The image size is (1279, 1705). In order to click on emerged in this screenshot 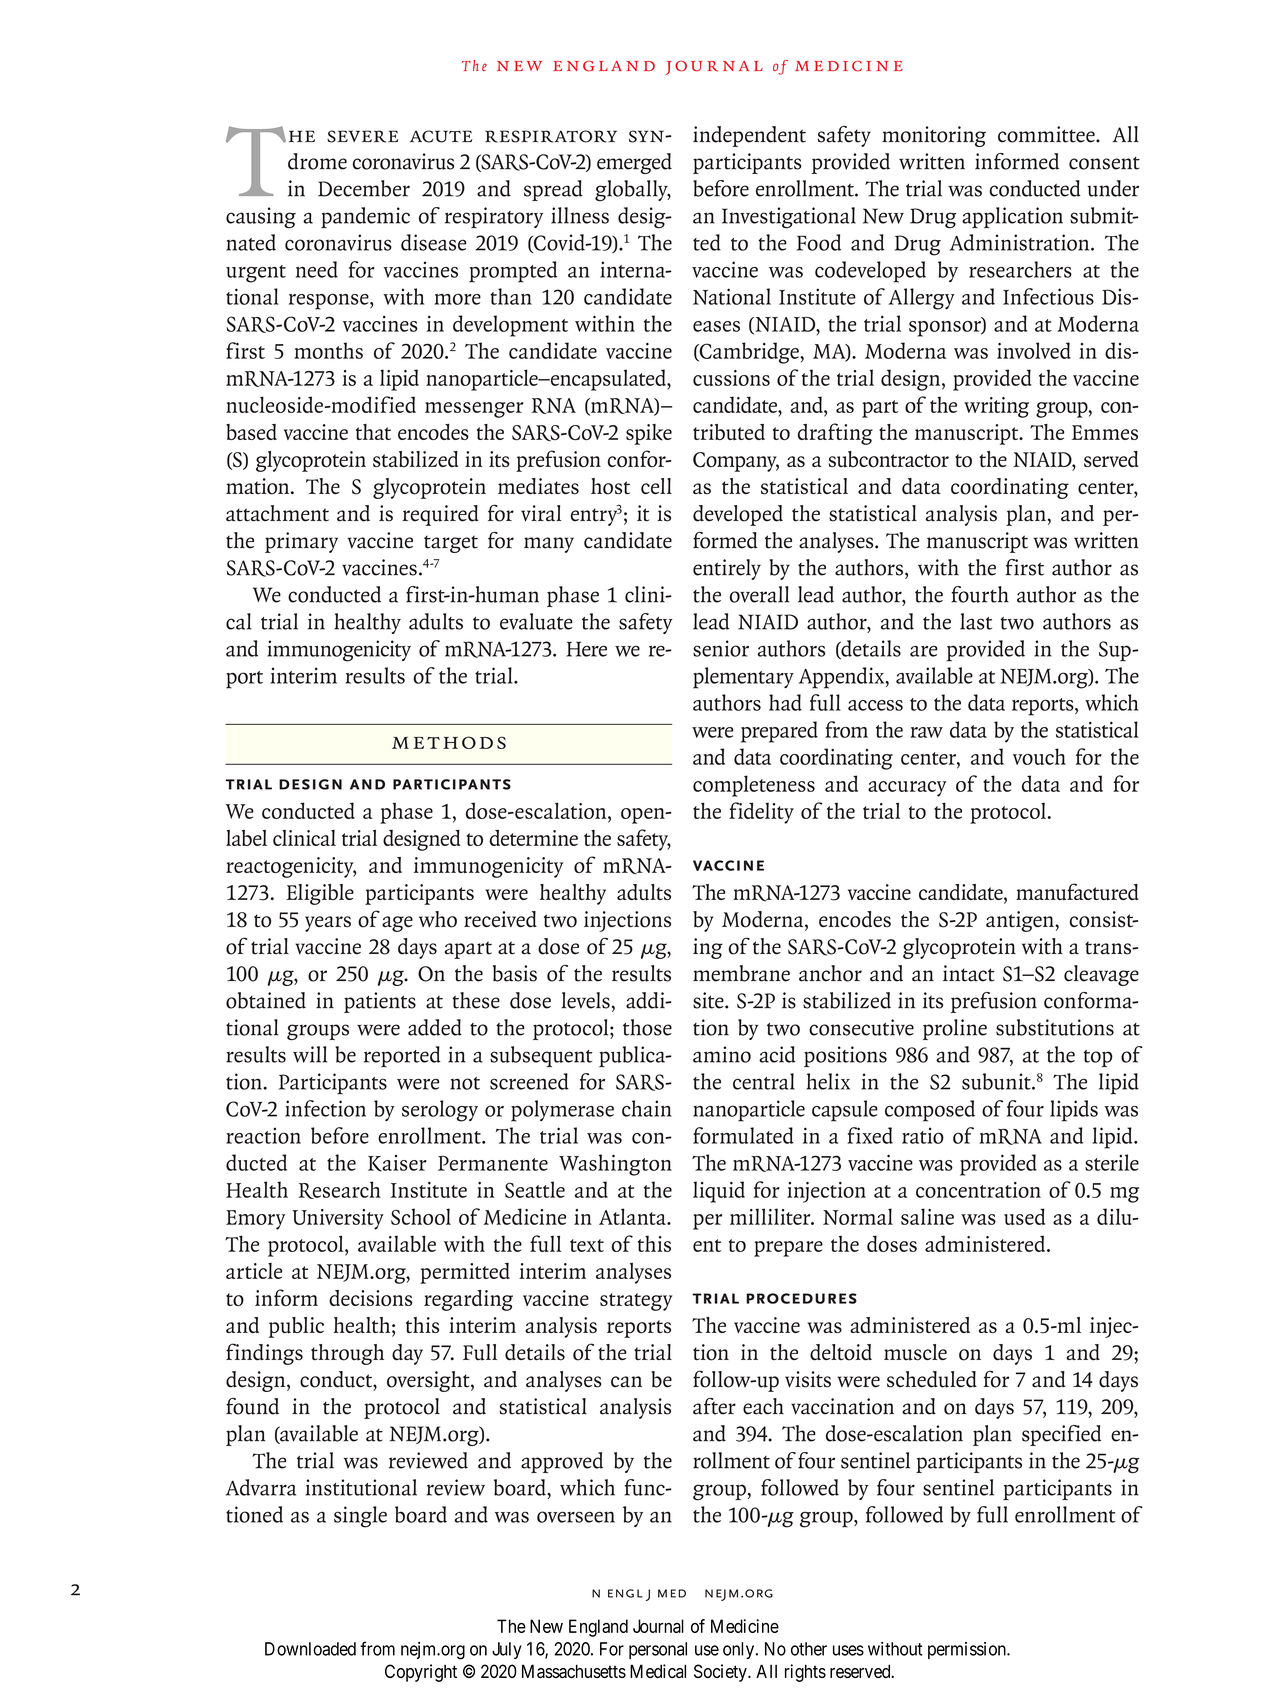, I will do `click(634, 163)`.
